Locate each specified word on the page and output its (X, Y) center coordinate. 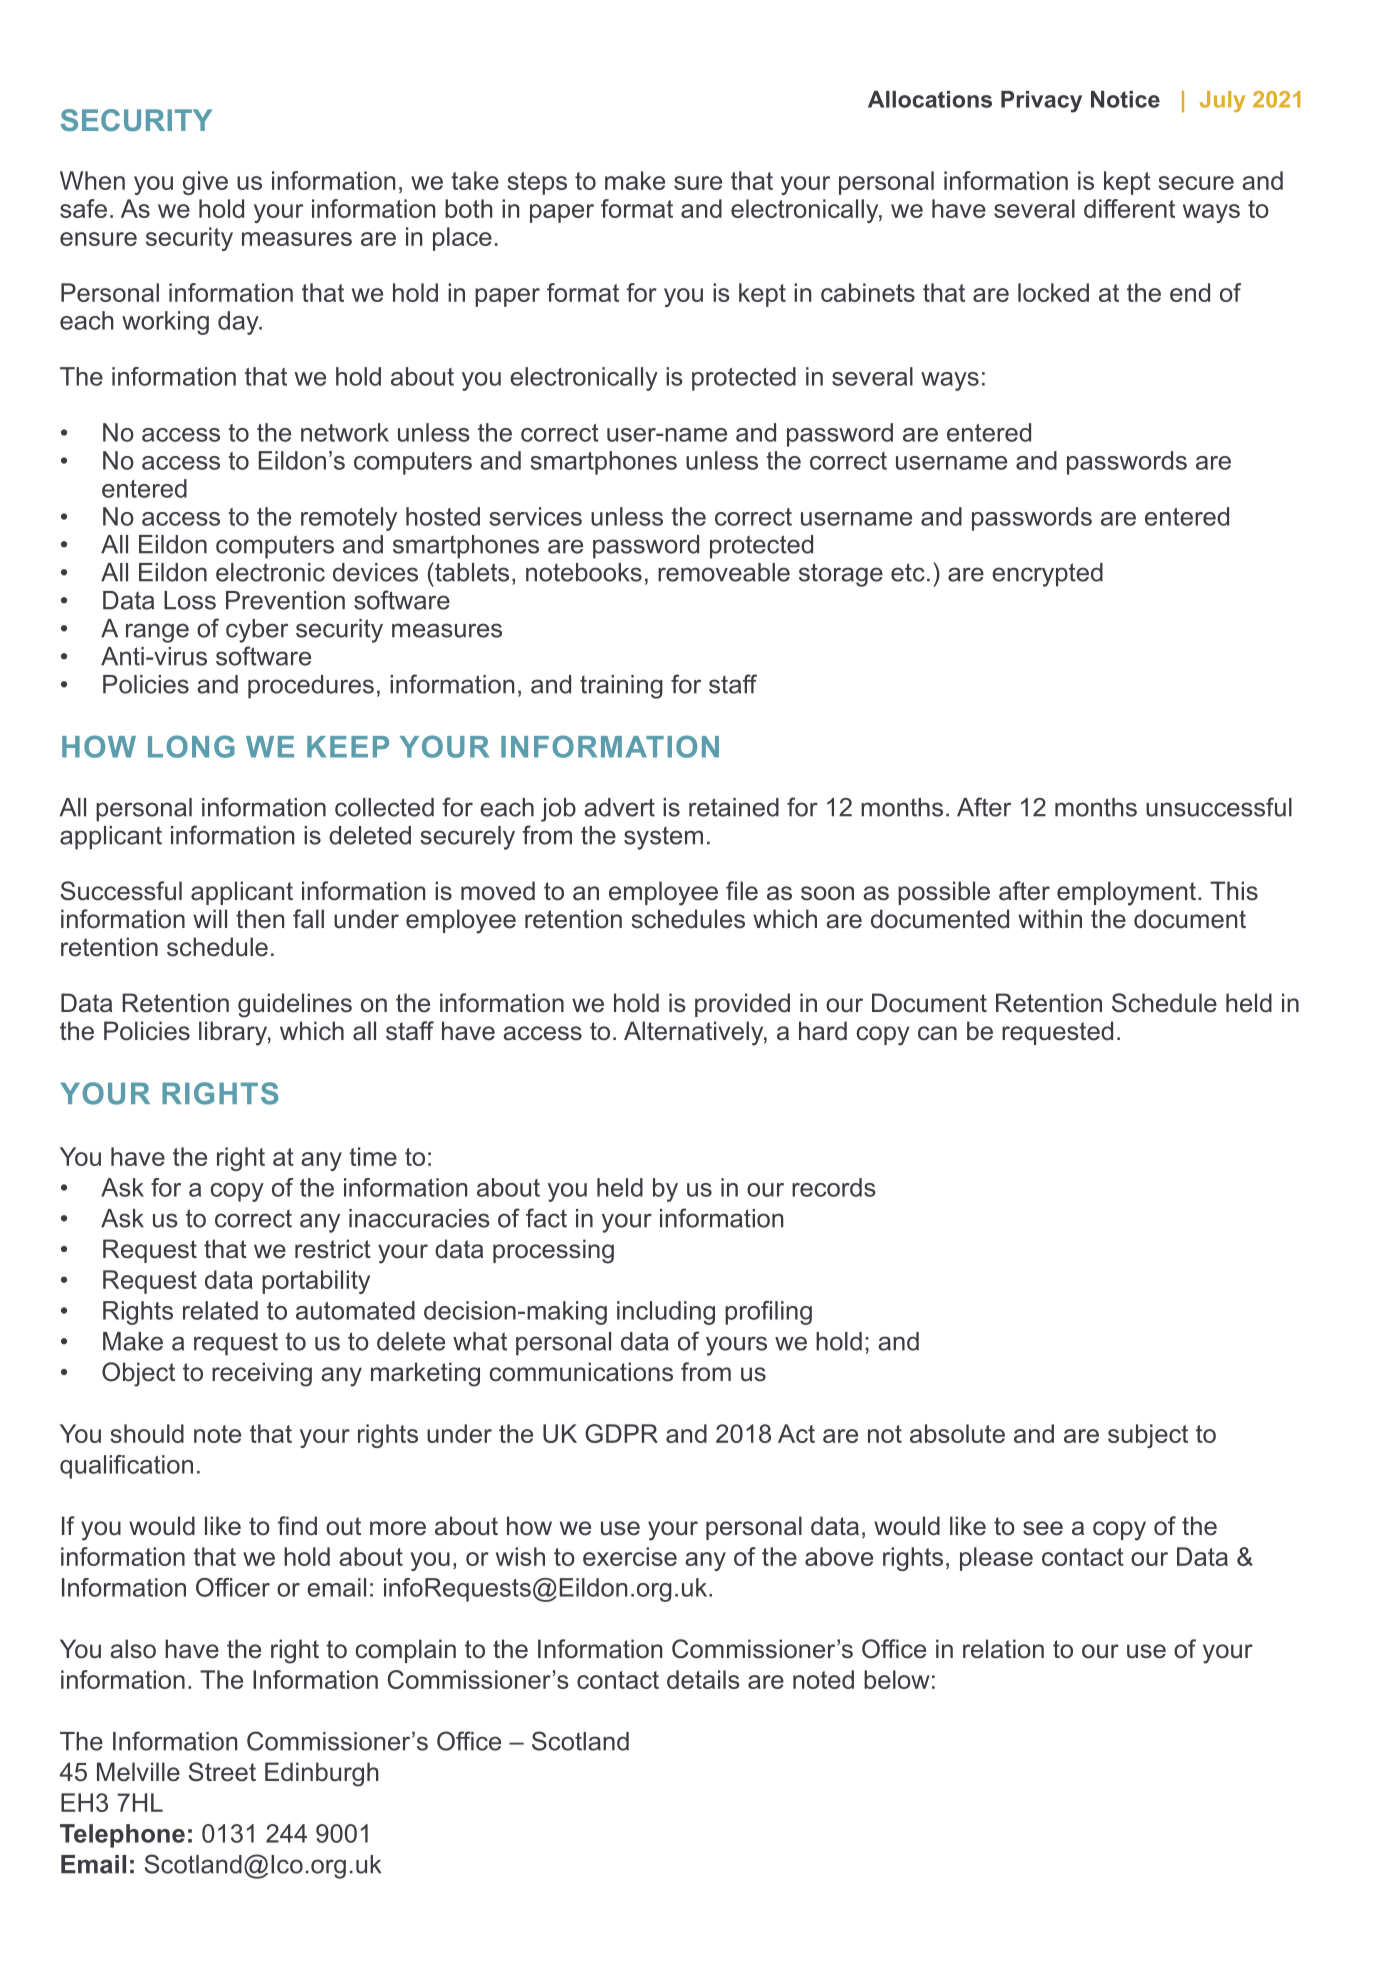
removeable (724, 572)
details (703, 1679)
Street (222, 1772)
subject (1148, 1436)
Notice (1125, 99)
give (205, 183)
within (1050, 918)
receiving (262, 1374)
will (210, 918)
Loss (190, 600)
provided (742, 1005)
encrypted (1047, 575)
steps (537, 183)
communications (581, 1372)
